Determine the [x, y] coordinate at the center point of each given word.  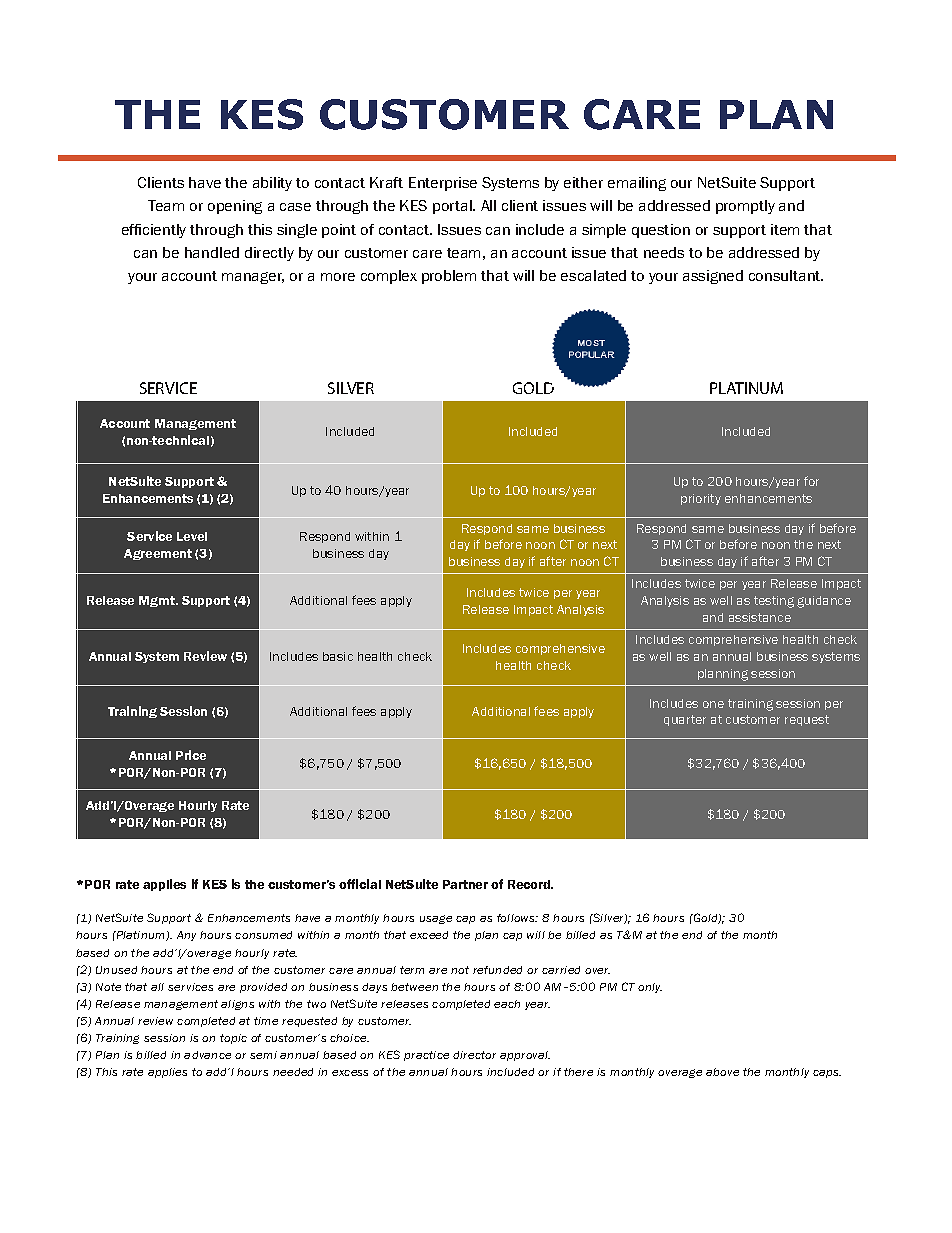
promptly [745, 207]
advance [207, 1055]
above [722, 1072]
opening [235, 207]
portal [453, 207]
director [474, 1055]
